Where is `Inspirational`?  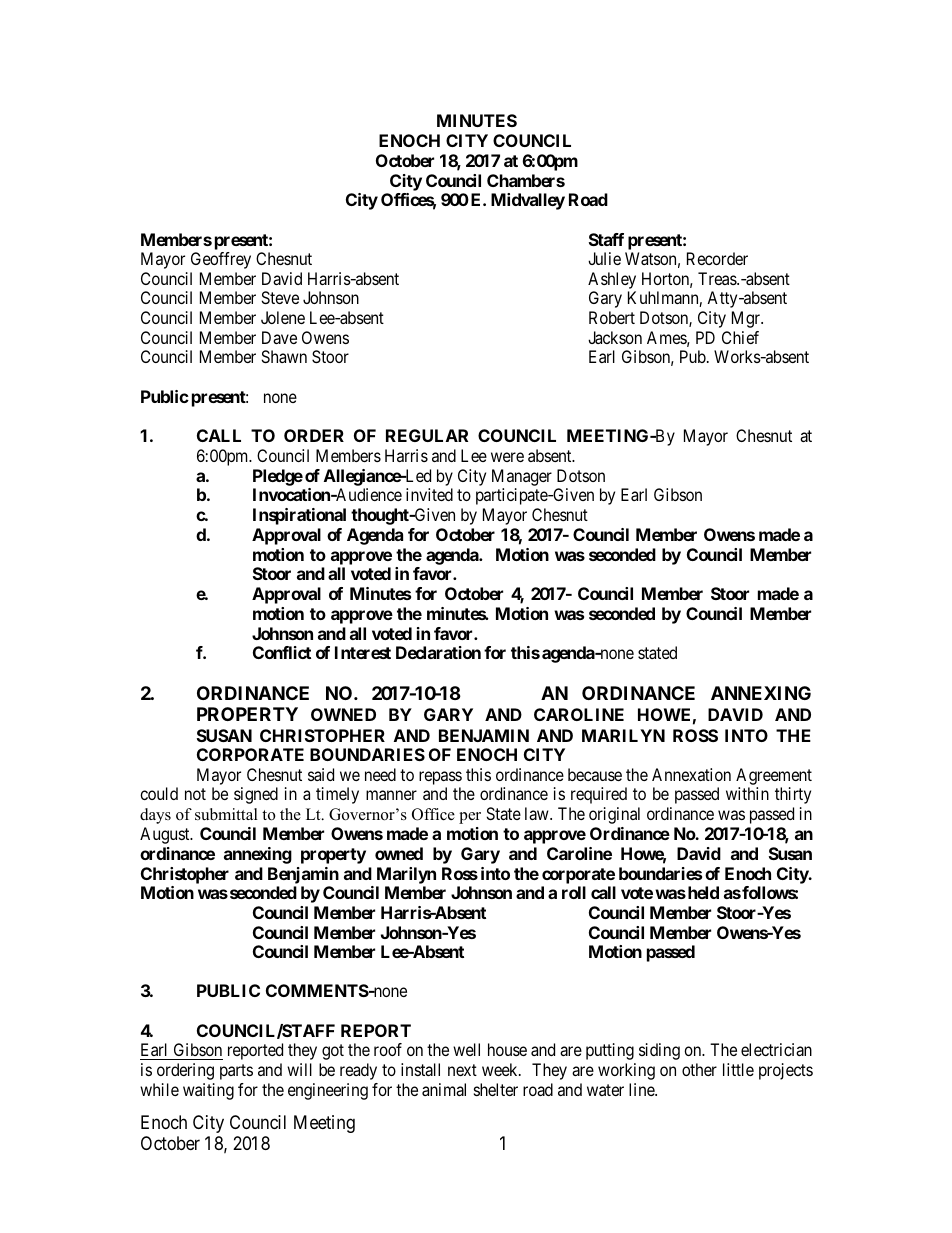
Inspirational is located at coordinates (299, 516).
